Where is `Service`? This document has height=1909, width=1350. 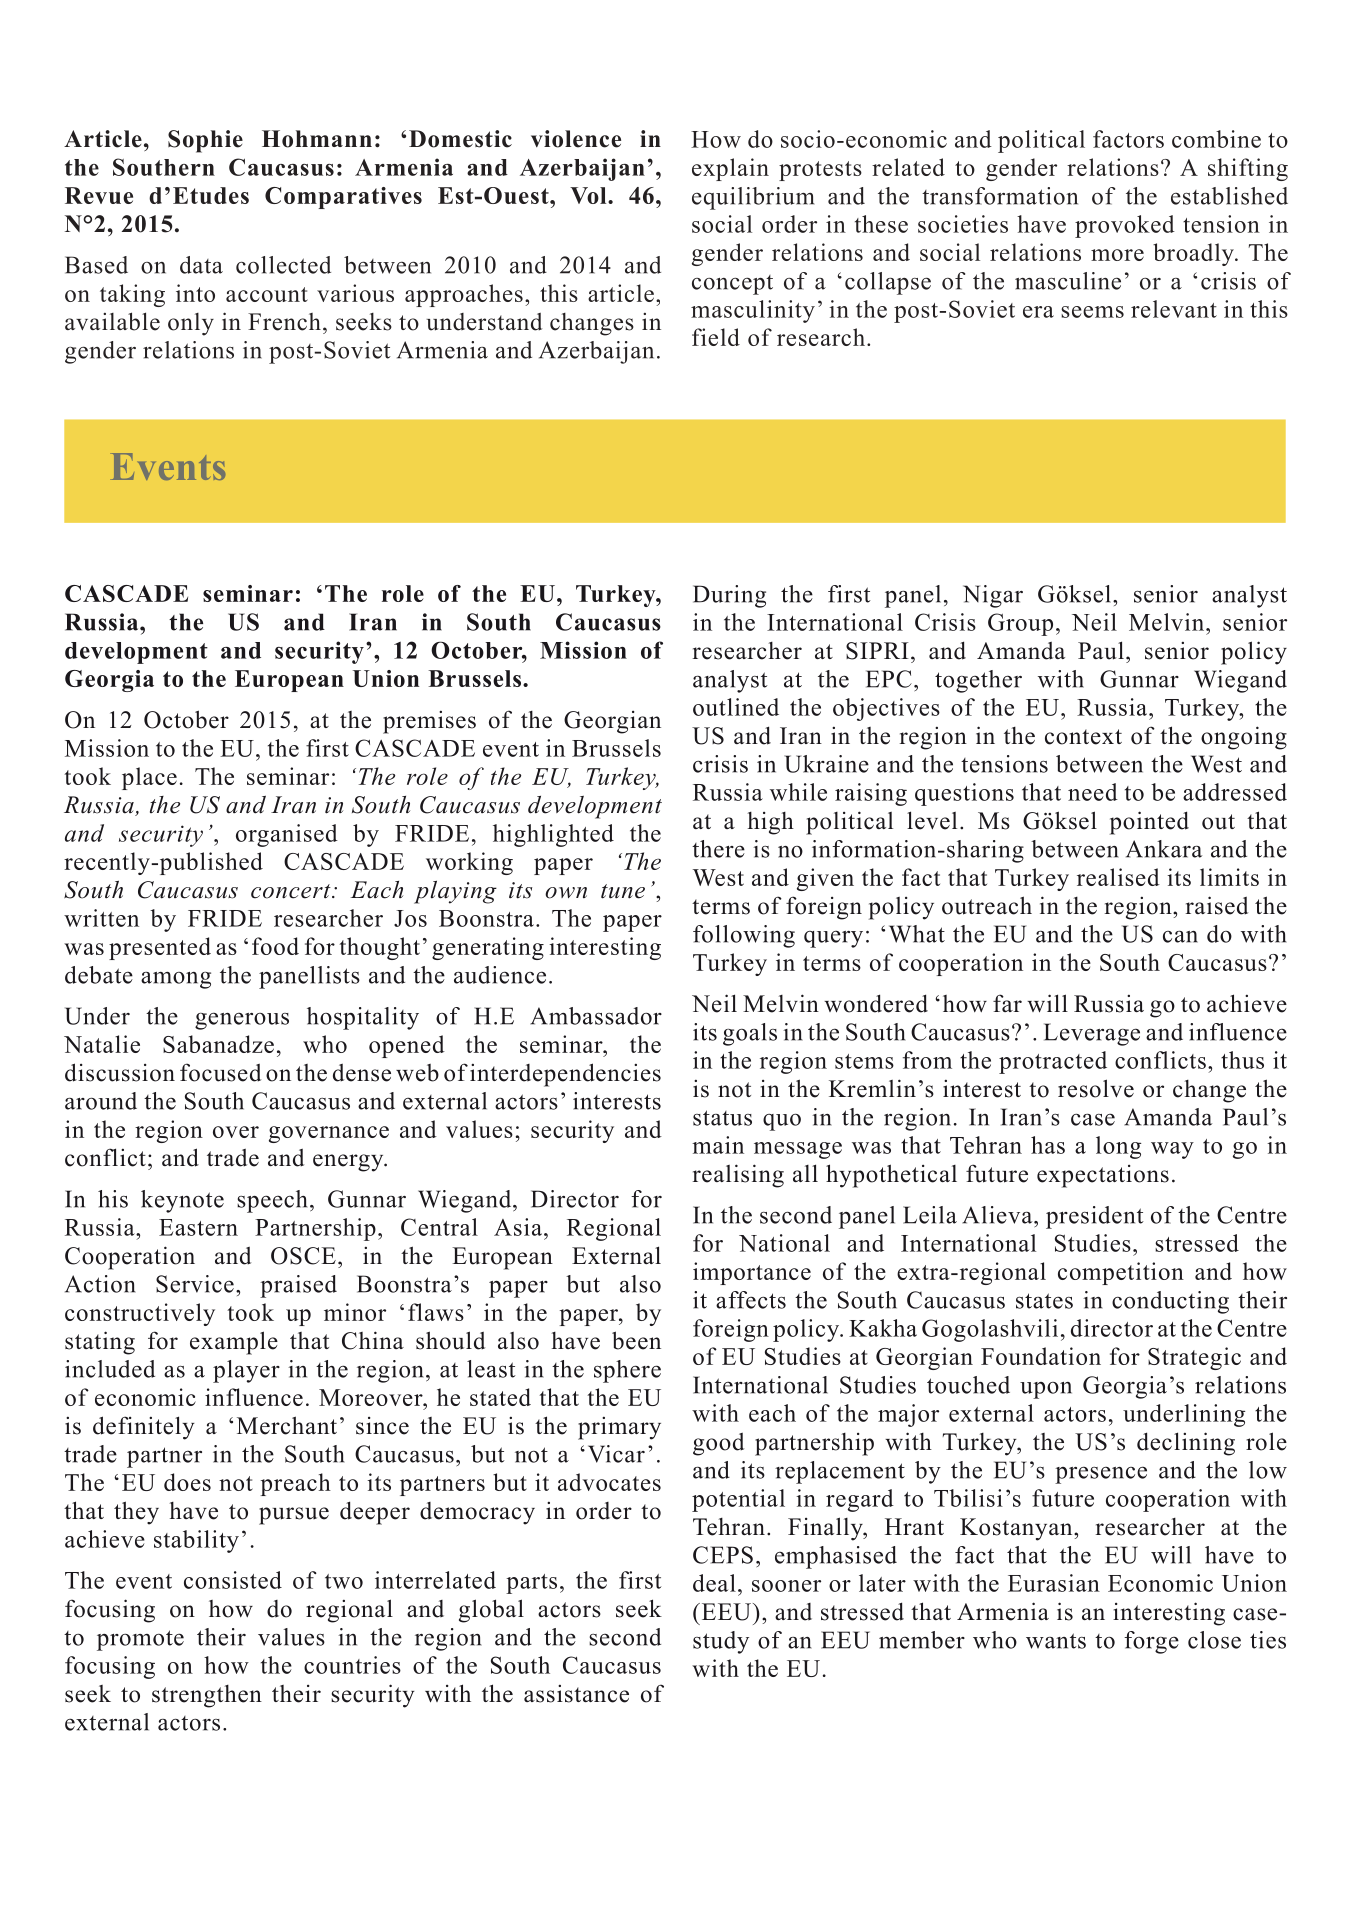 Service is located at coordinates (195, 1284).
